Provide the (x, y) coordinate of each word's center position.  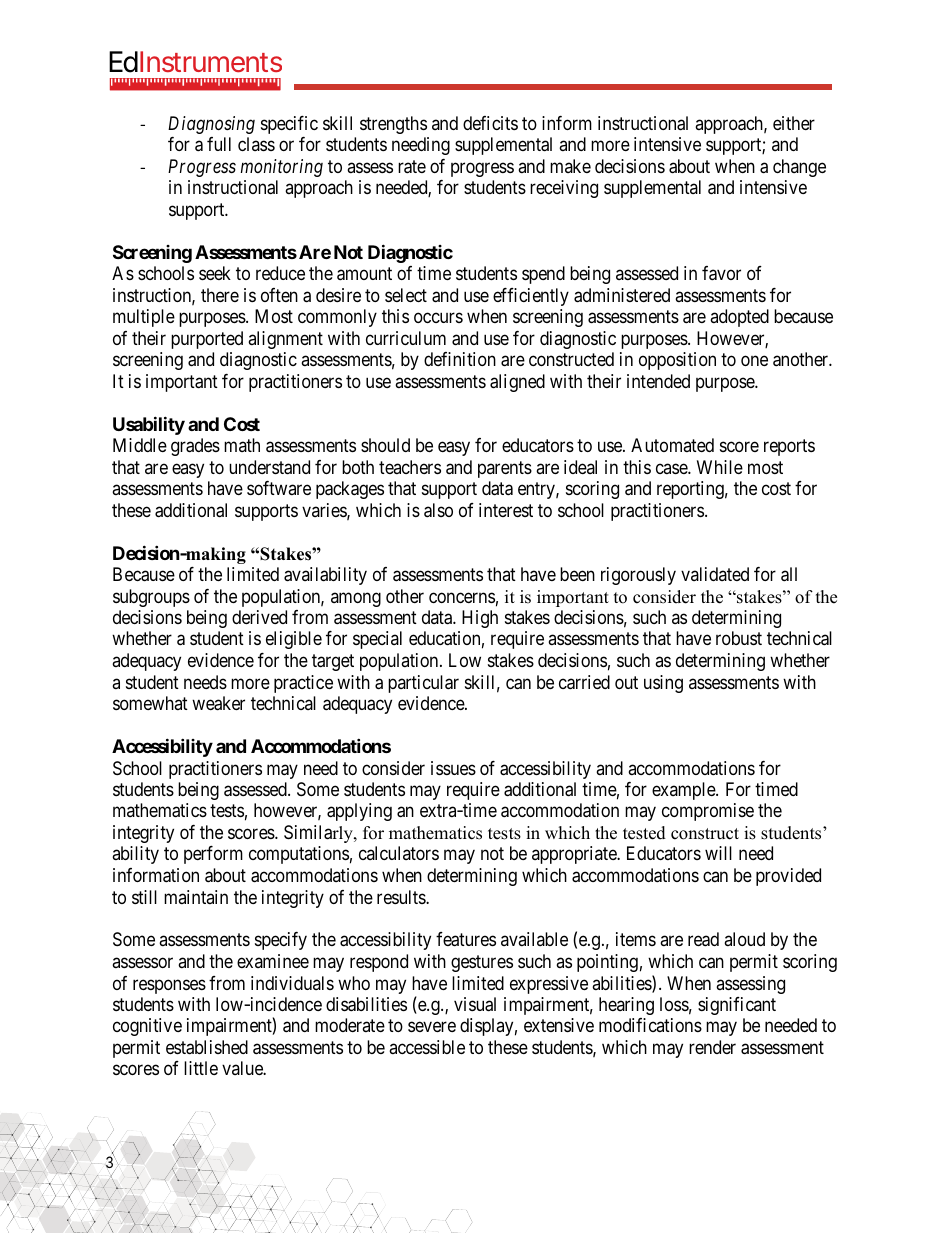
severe (432, 1027)
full (219, 144)
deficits (490, 123)
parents (505, 469)
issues (453, 768)
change (799, 168)
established (207, 1047)
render (712, 1047)
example (684, 791)
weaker (218, 703)
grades (195, 447)
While (720, 467)
